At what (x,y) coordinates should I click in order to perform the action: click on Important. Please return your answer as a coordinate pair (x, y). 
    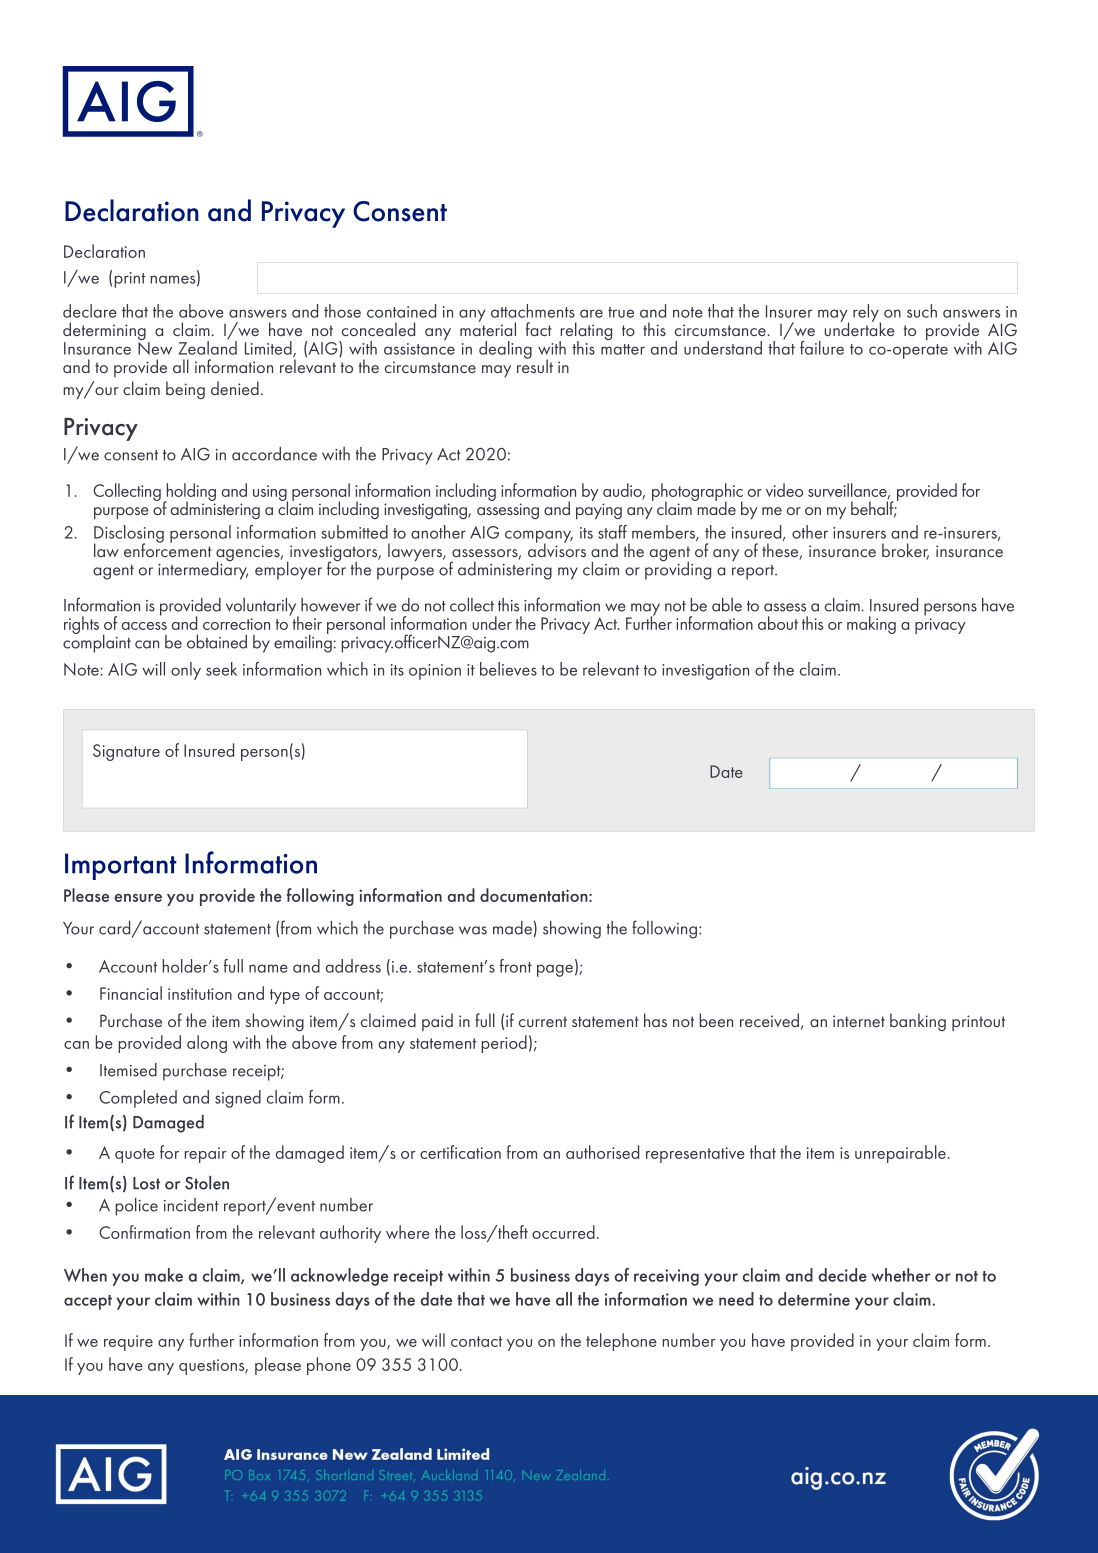
    Looking at the image, I should click on (121, 866).
